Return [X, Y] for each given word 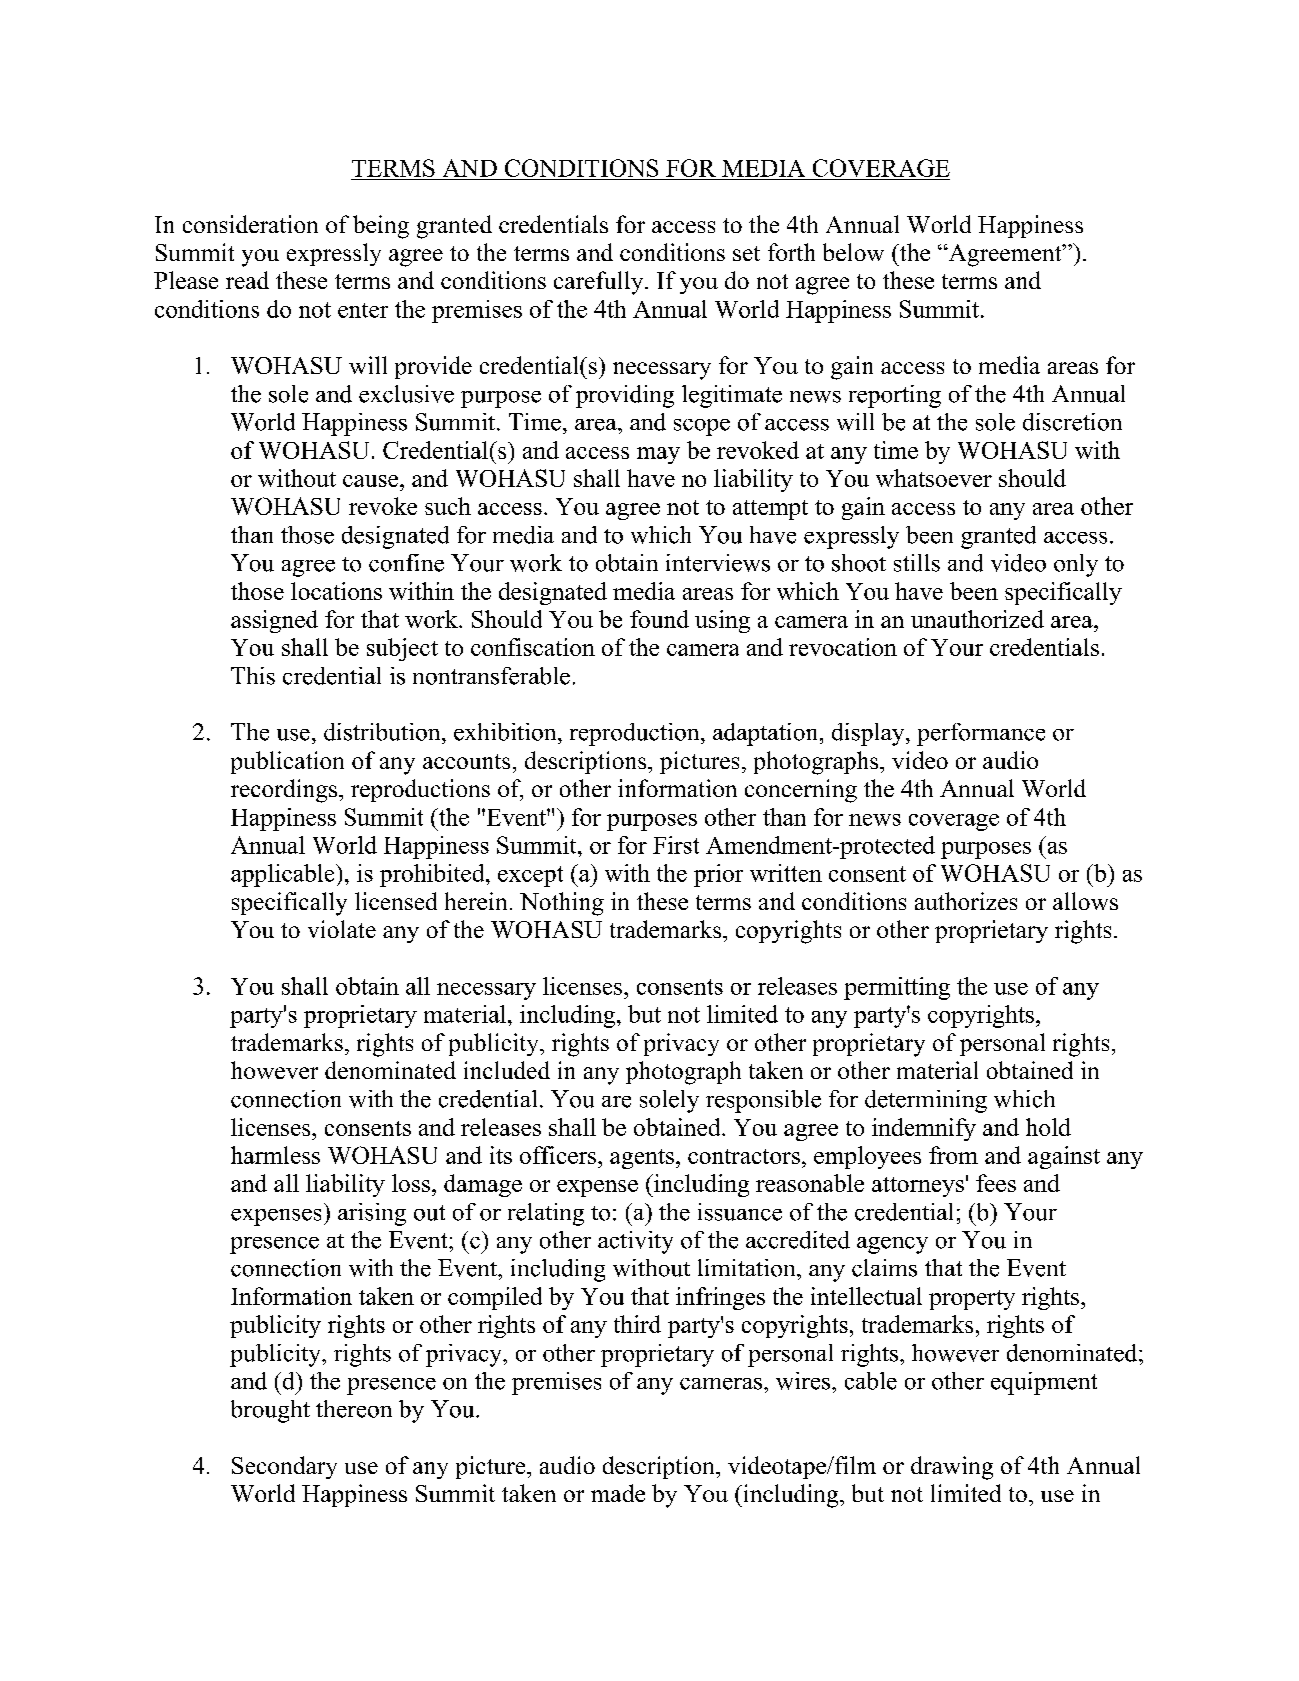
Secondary [284, 1467]
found [659, 619]
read [247, 280]
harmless [275, 1155]
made [618, 1493]
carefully [600, 283]
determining [926, 1101]
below [853, 252]
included [507, 1070]
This [253, 676]
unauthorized [977, 619]
